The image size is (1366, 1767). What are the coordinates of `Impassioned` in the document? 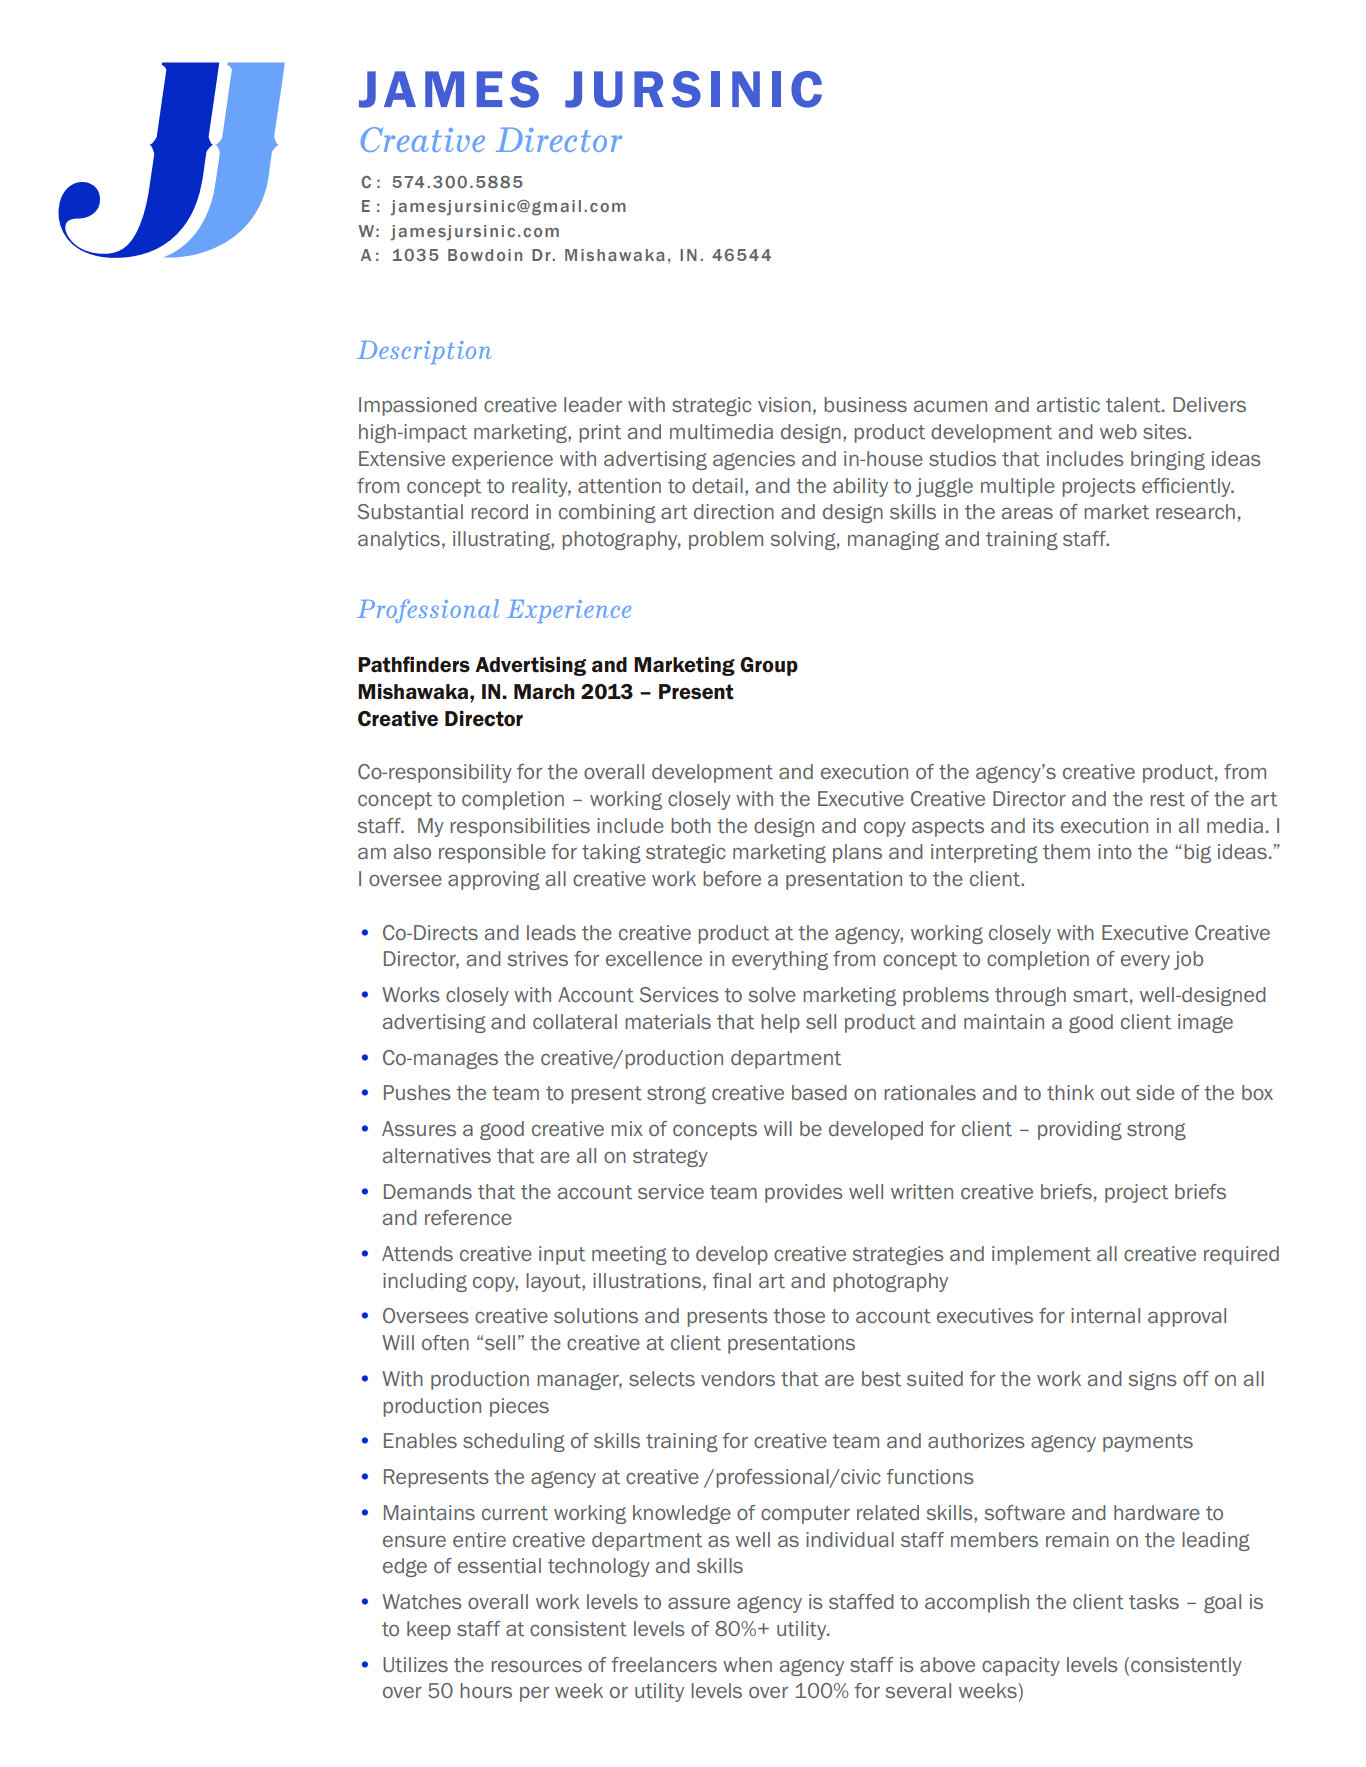 It's located at (418, 406).
